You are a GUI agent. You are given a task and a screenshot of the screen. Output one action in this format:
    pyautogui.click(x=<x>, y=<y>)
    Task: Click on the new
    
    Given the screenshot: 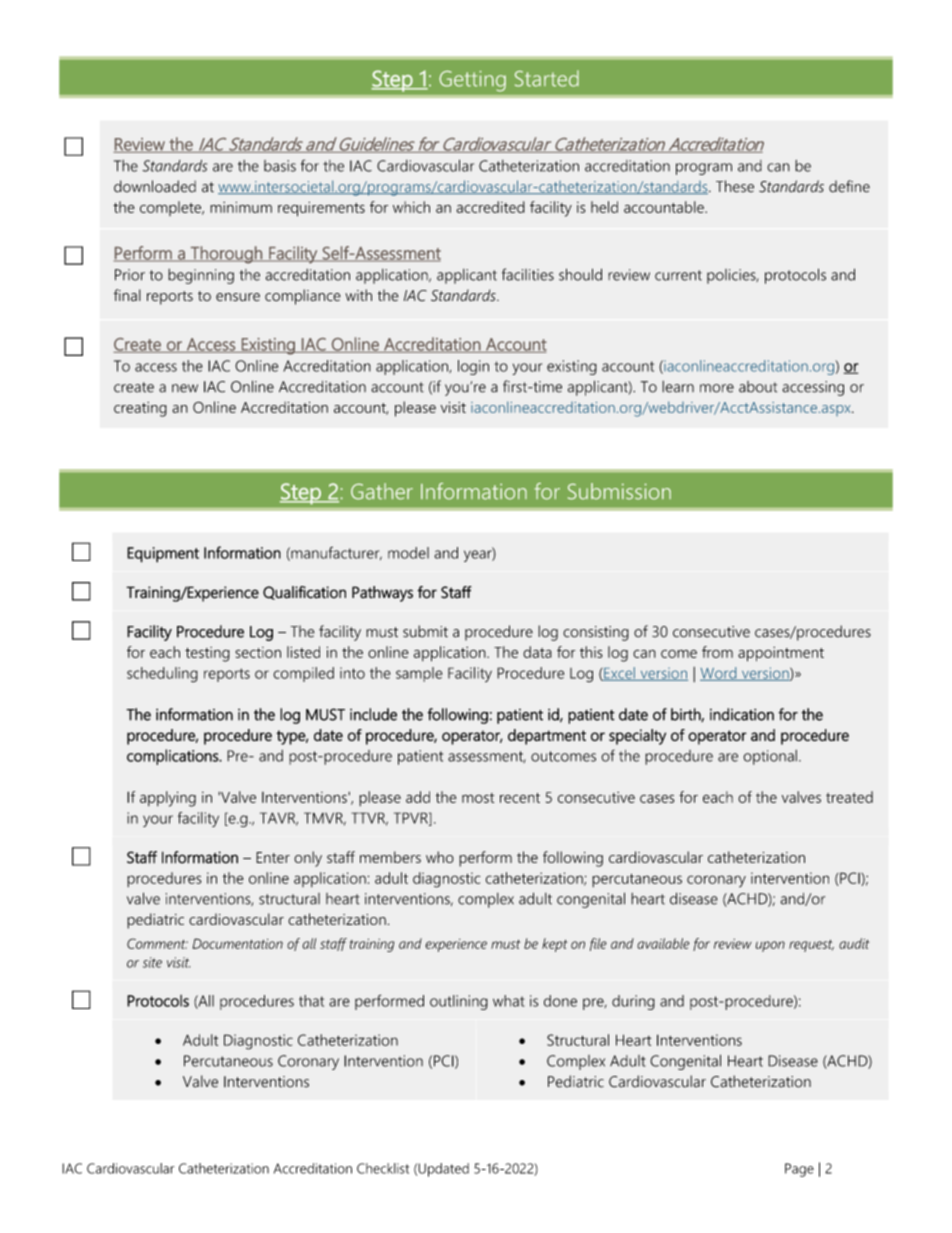 What is the action you would take?
    pyautogui.click(x=185, y=388)
